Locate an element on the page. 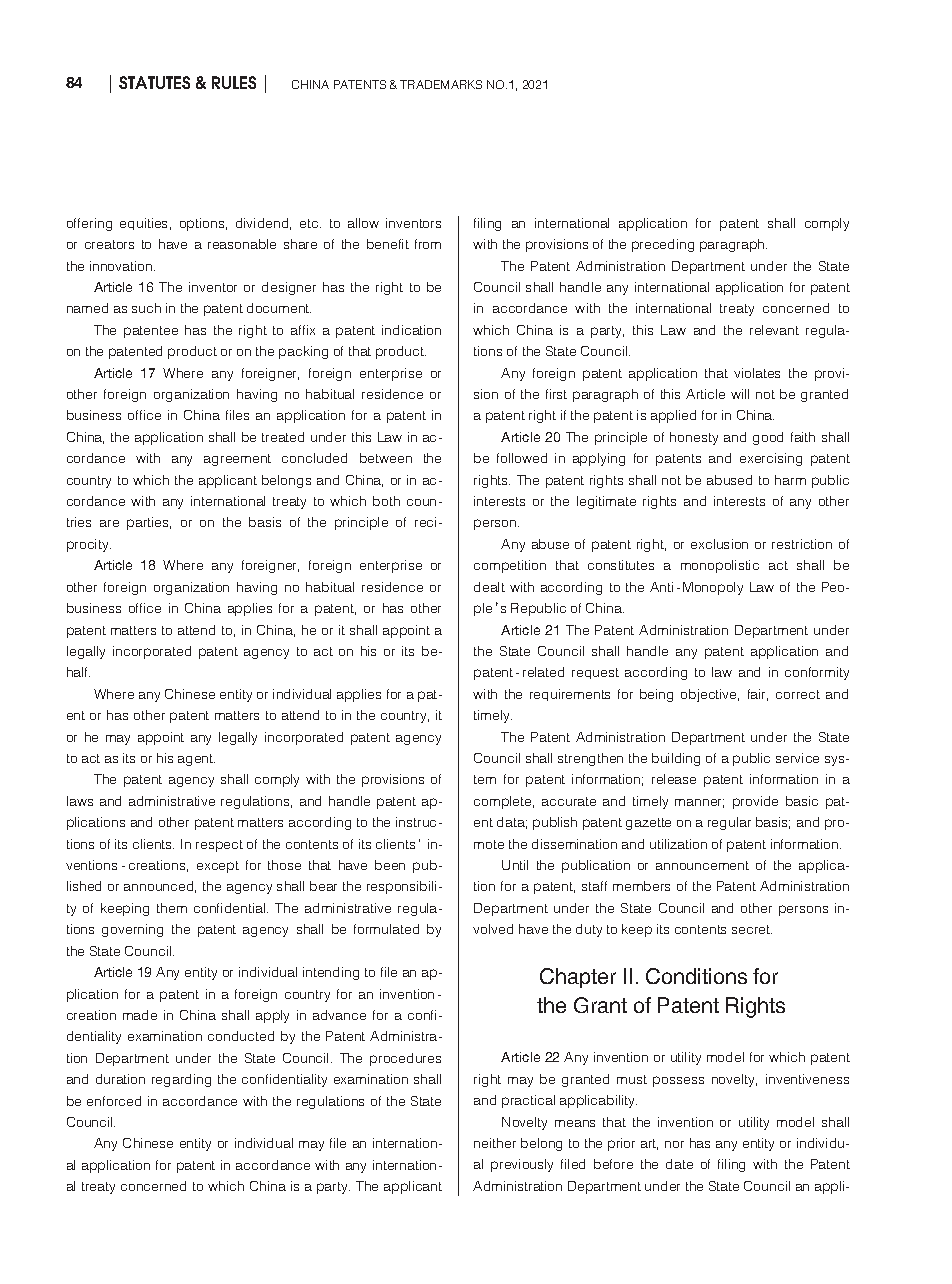 The width and height of the image is (952, 1284). dealt is located at coordinates (489, 587).
